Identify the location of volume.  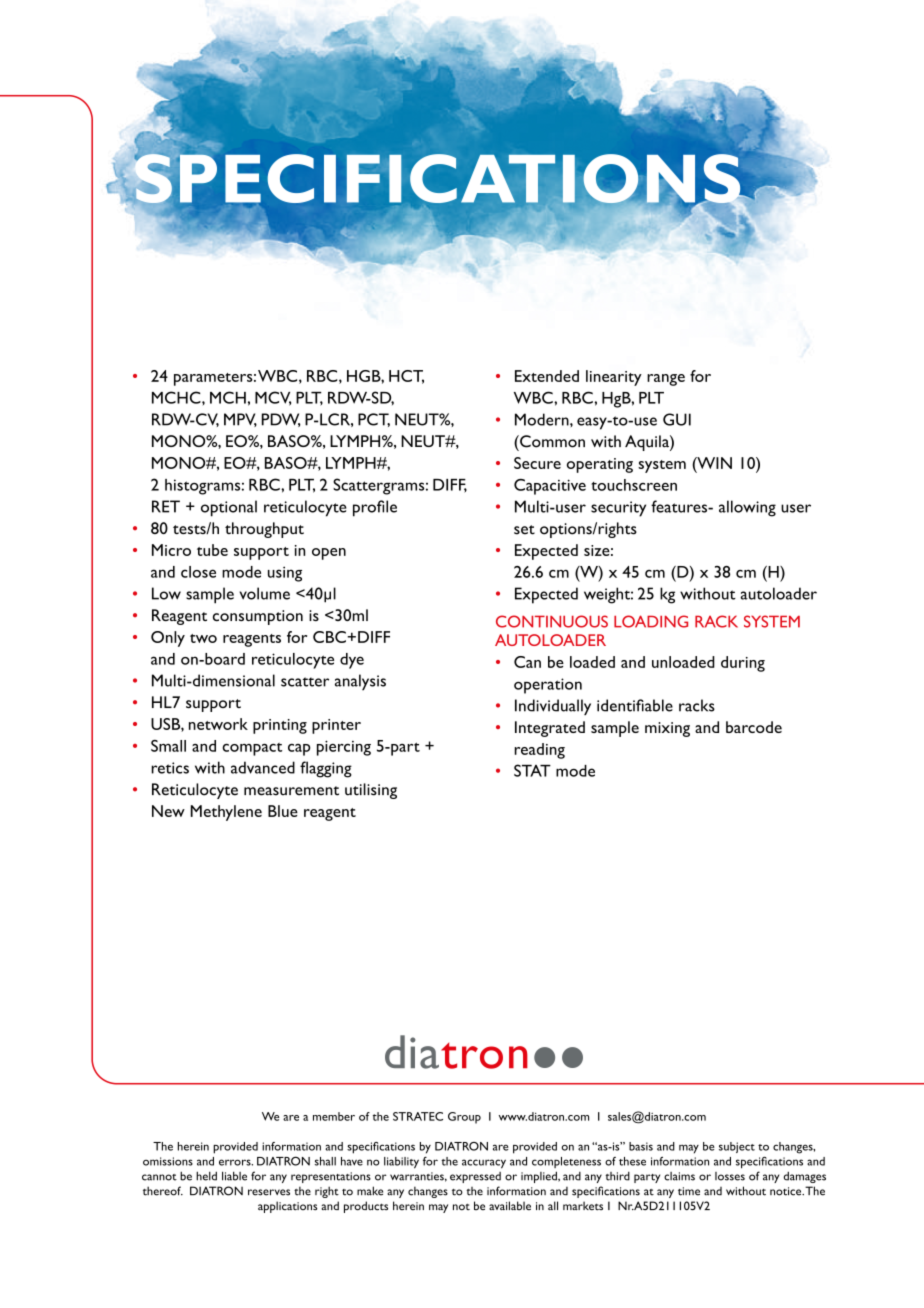
(264, 593).
